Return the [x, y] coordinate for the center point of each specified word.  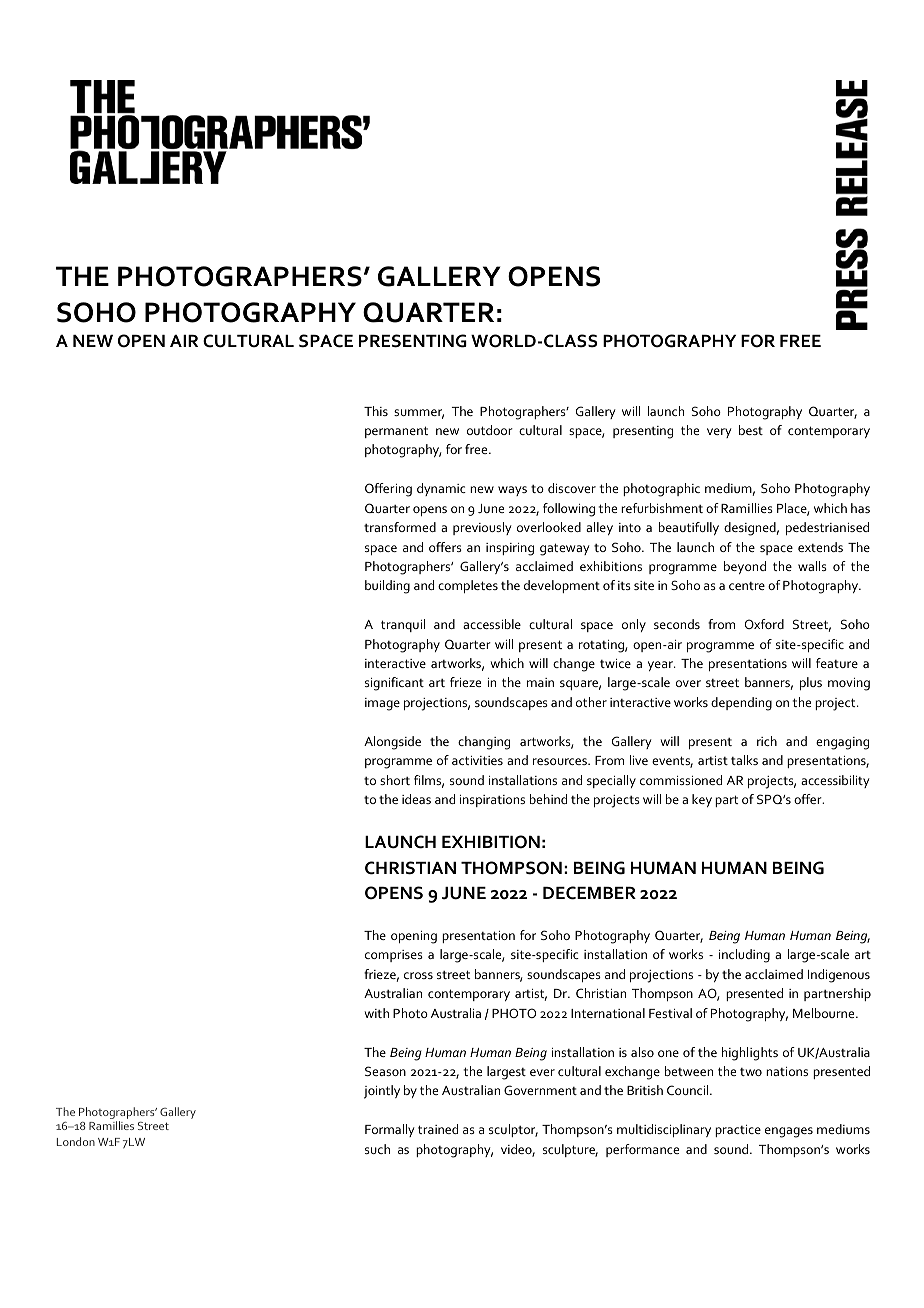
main [540, 682]
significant [394, 684]
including [744, 956]
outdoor [490, 430]
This [376, 411]
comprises [394, 956]
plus [811, 683]
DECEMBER [589, 893]
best [751, 430]
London [76, 1141]
